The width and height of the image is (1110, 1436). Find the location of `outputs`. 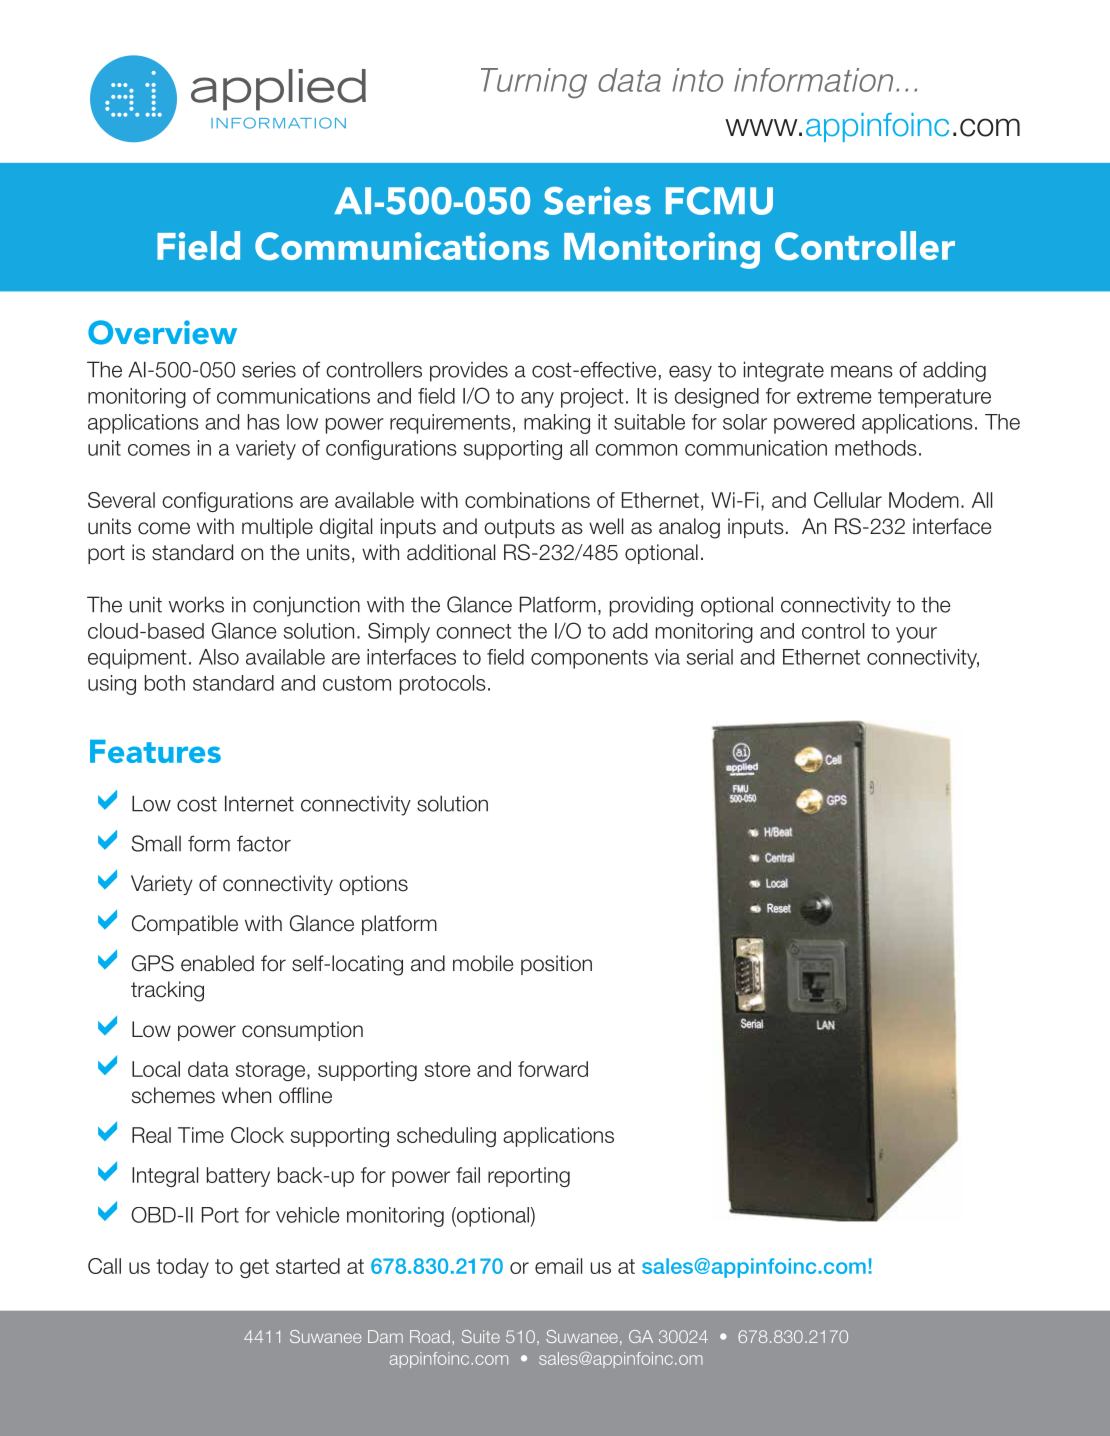

outputs is located at coordinates (519, 528).
